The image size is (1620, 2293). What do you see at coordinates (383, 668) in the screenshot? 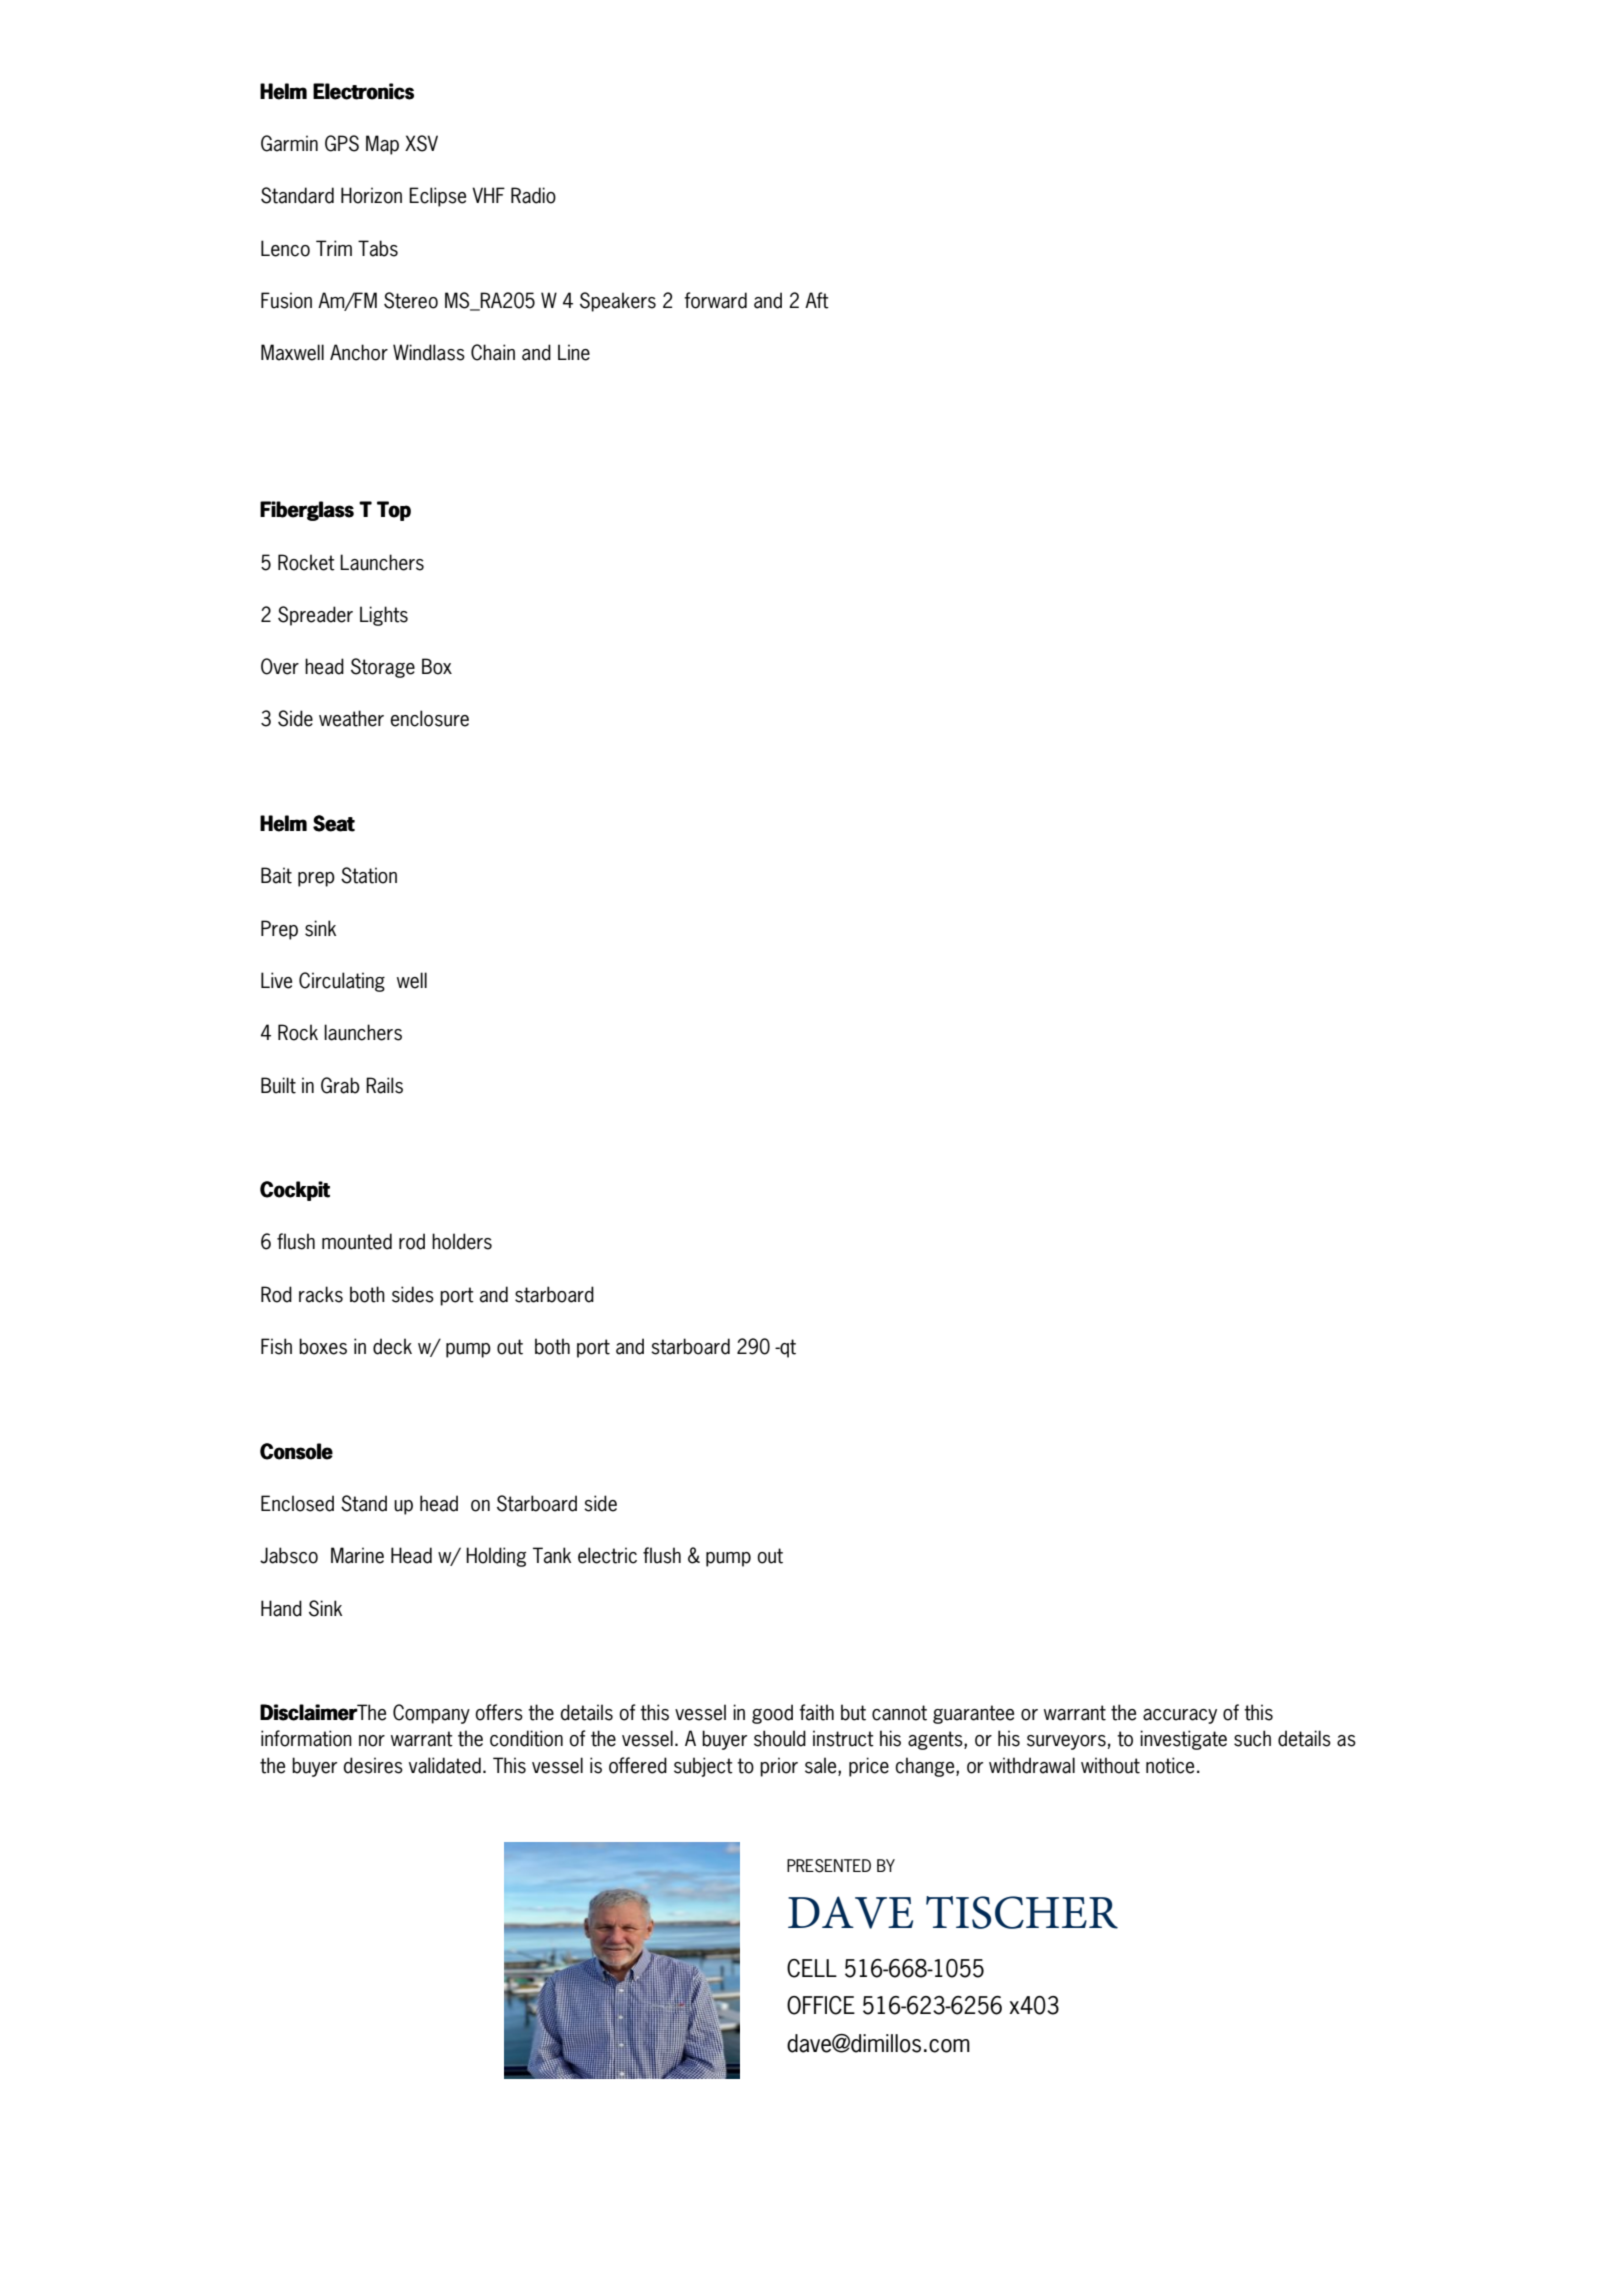
I see `Storage` at bounding box center [383, 668].
